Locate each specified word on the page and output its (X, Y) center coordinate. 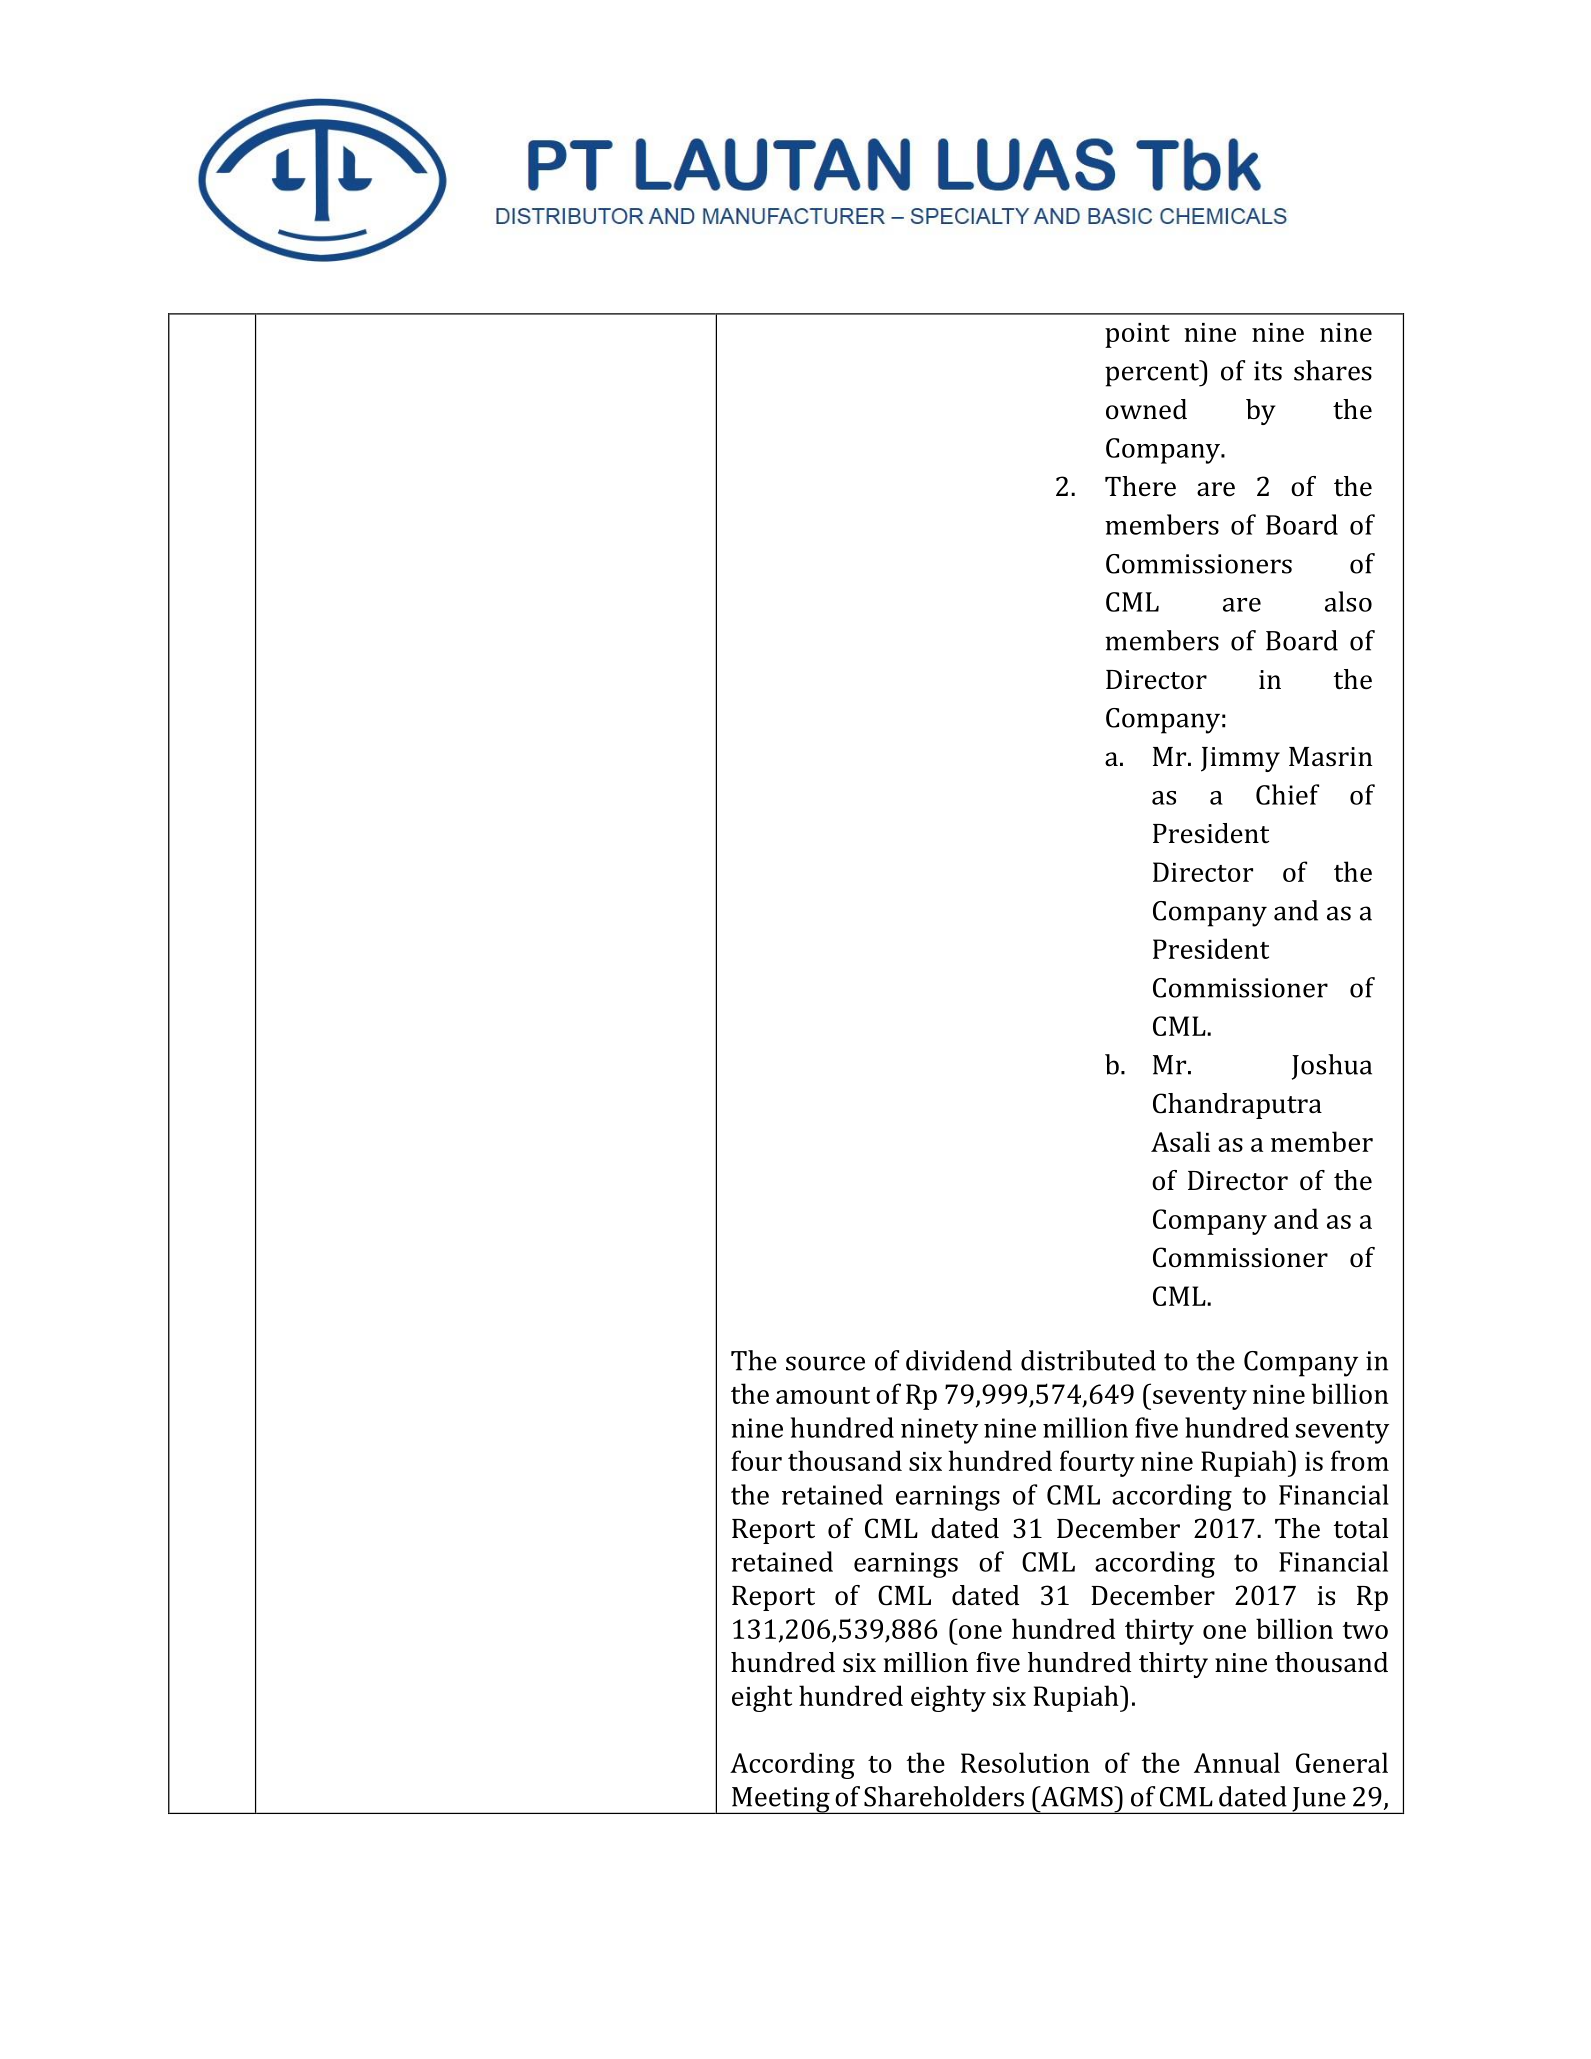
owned (1146, 409)
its (1268, 371)
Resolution (1025, 1762)
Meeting (781, 1800)
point (1137, 335)
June (1319, 1800)
